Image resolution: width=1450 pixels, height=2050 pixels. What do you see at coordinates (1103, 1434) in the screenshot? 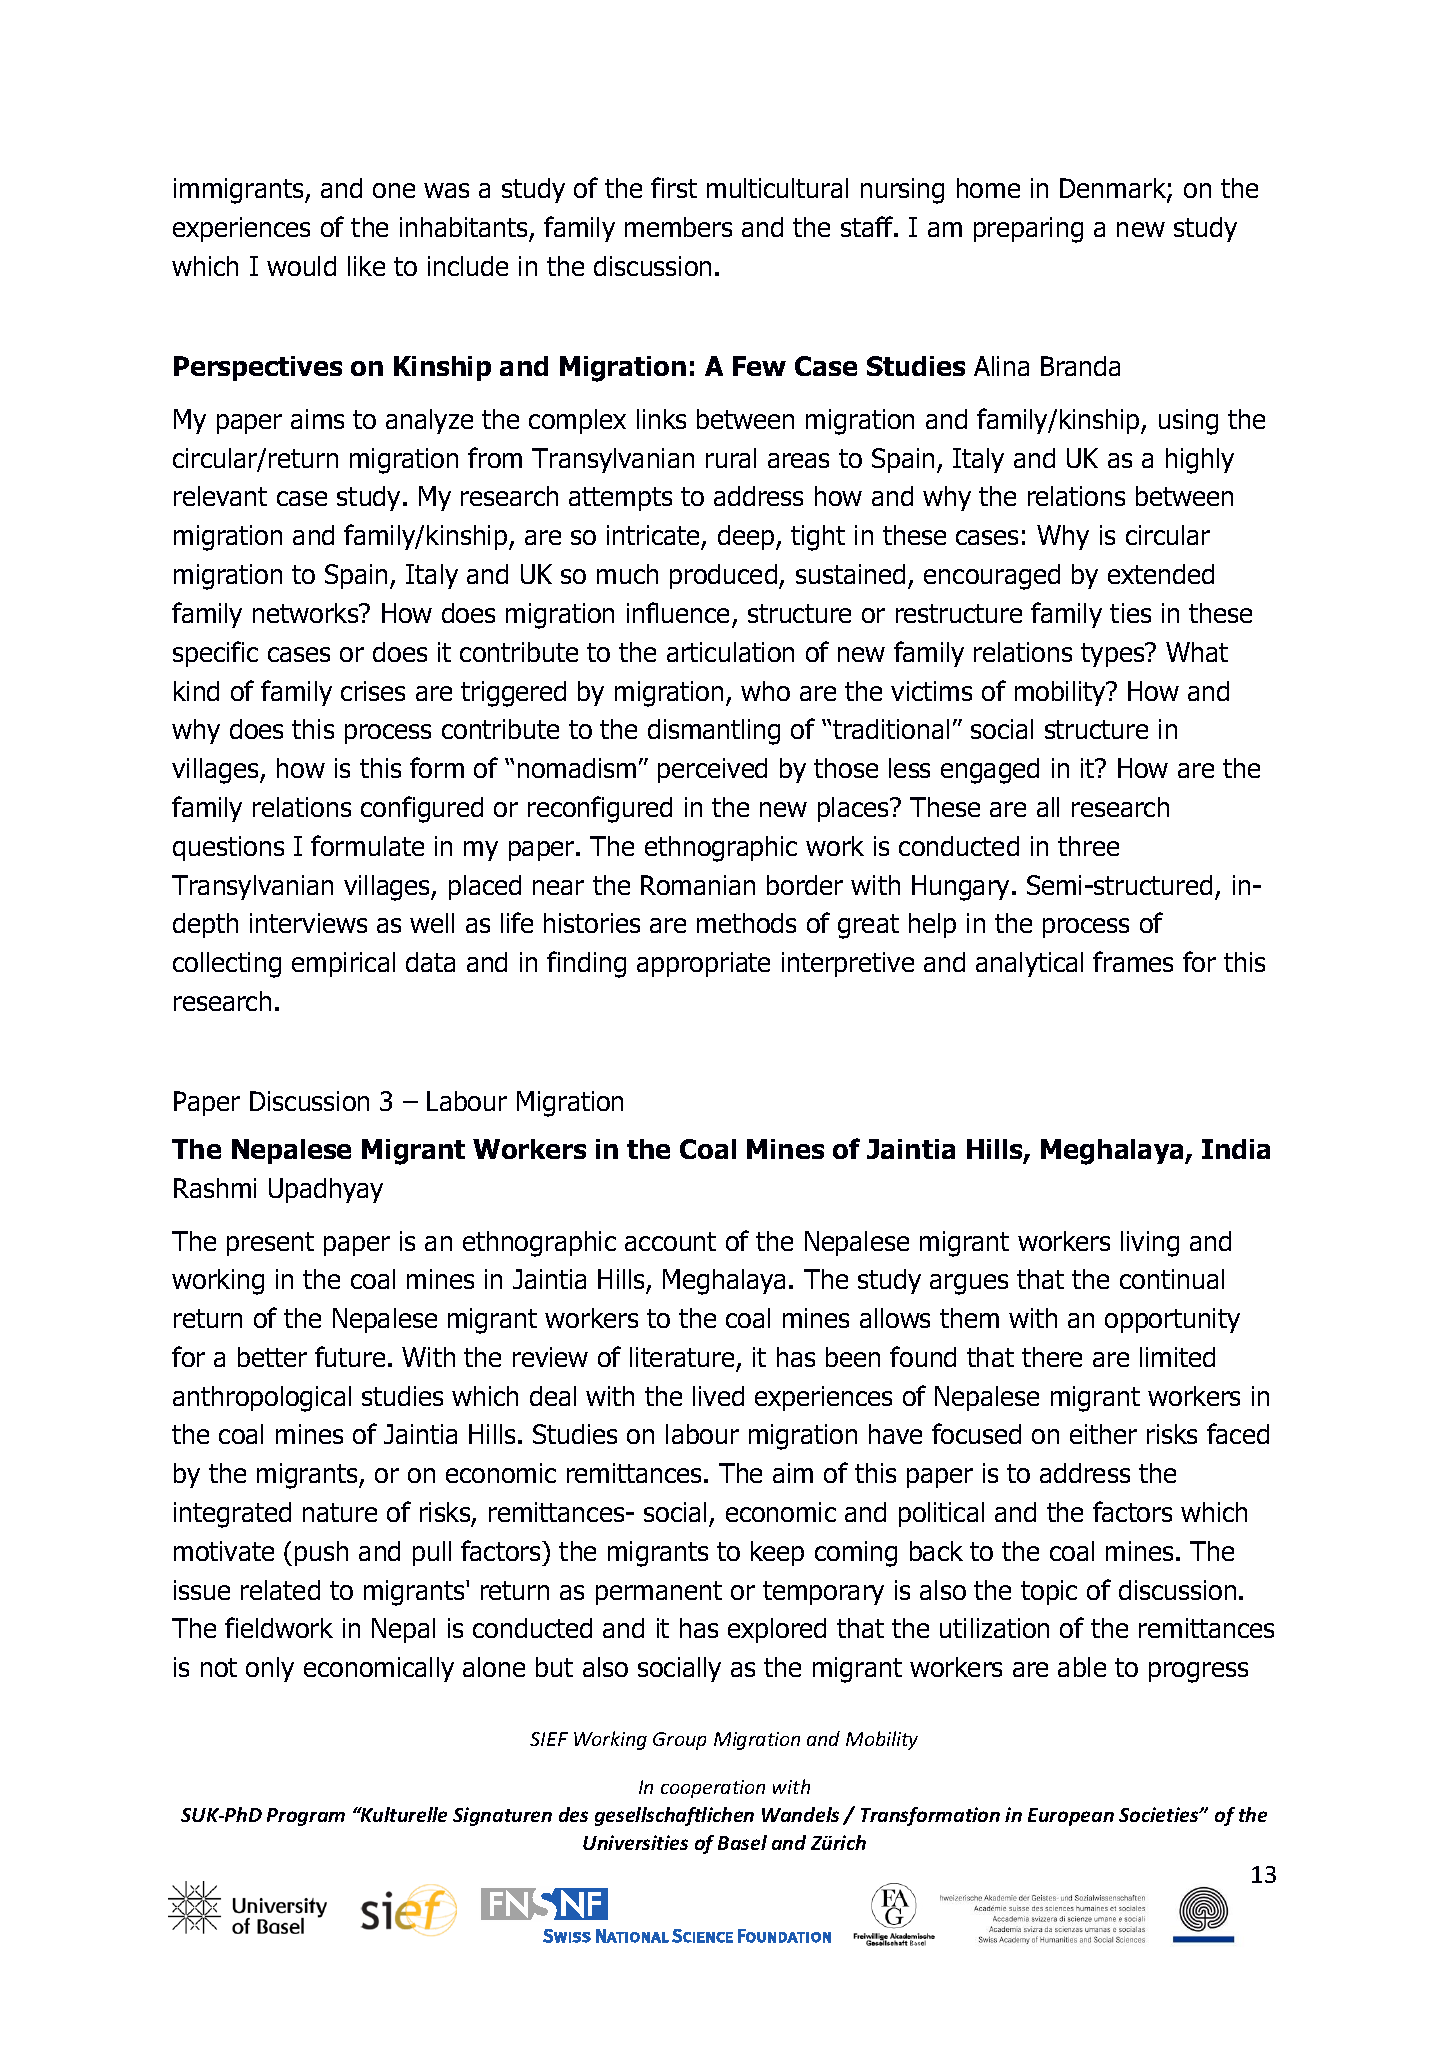
I see `either` at bounding box center [1103, 1434].
